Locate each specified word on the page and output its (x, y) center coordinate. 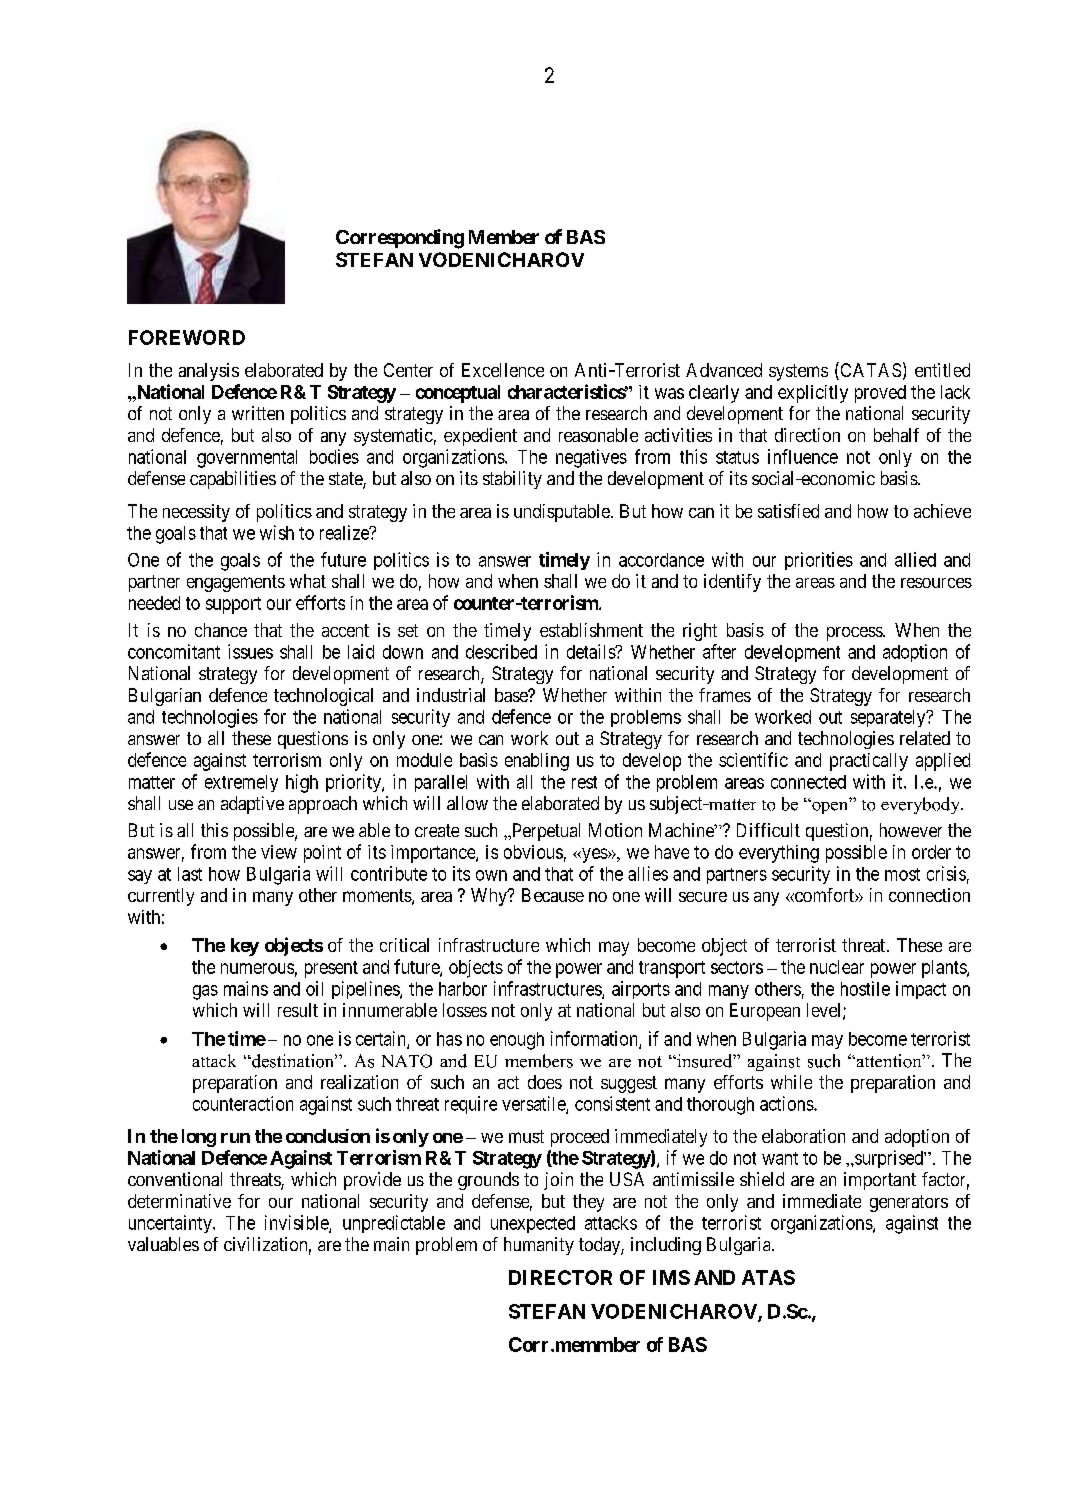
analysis (209, 372)
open (830, 807)
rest (584, 782)
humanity (539, 1246)
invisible (297, 1223)
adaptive (252, 805)
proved (880, 394)
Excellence (503, 370)
